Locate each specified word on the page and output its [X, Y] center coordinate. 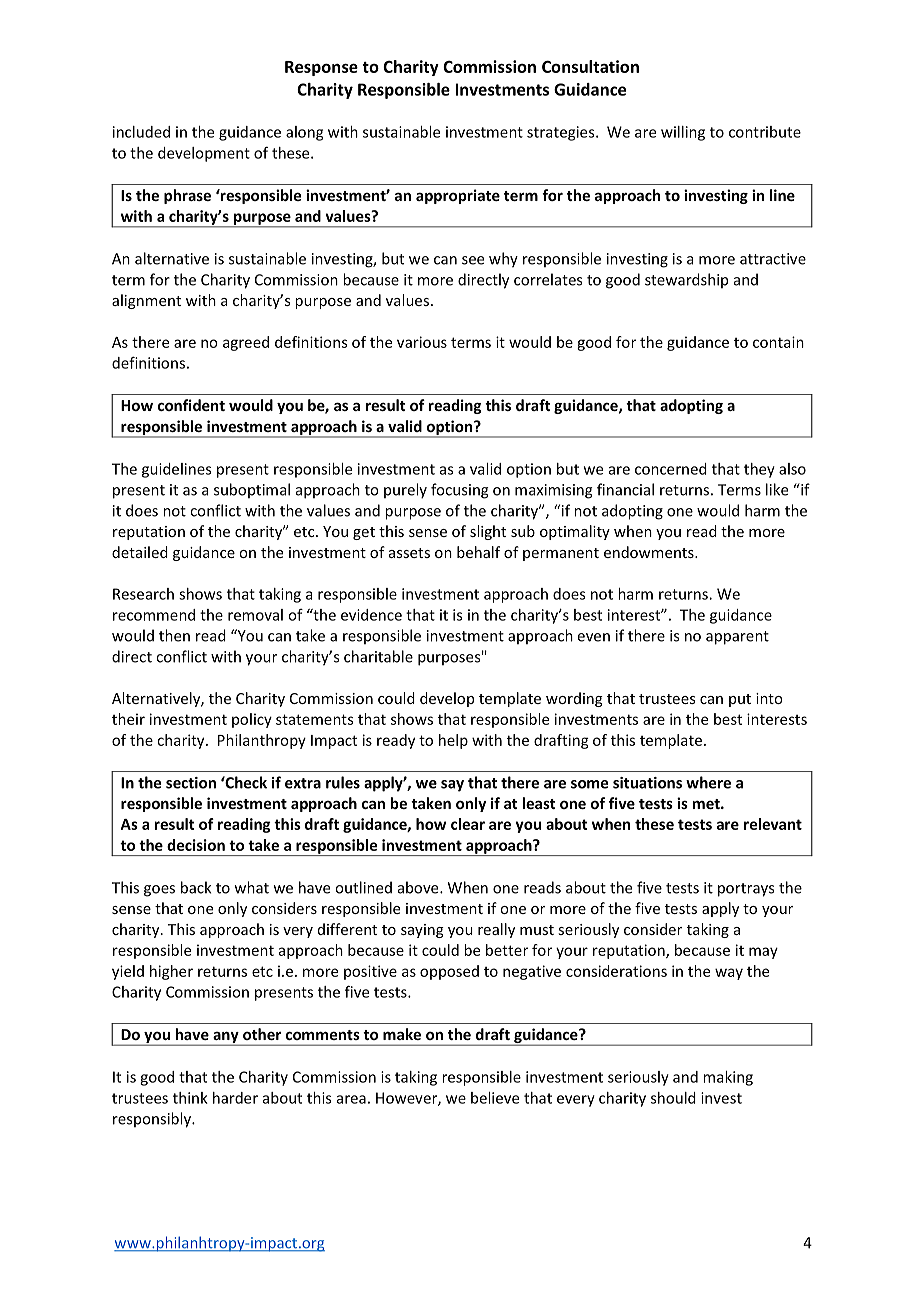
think [190, 1098]
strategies [562, 133]
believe [495, 1098]
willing [683, 133]
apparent [737, 638]
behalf [478, 552]
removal [255, 615]
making [728, 1078]
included [141, 132]
